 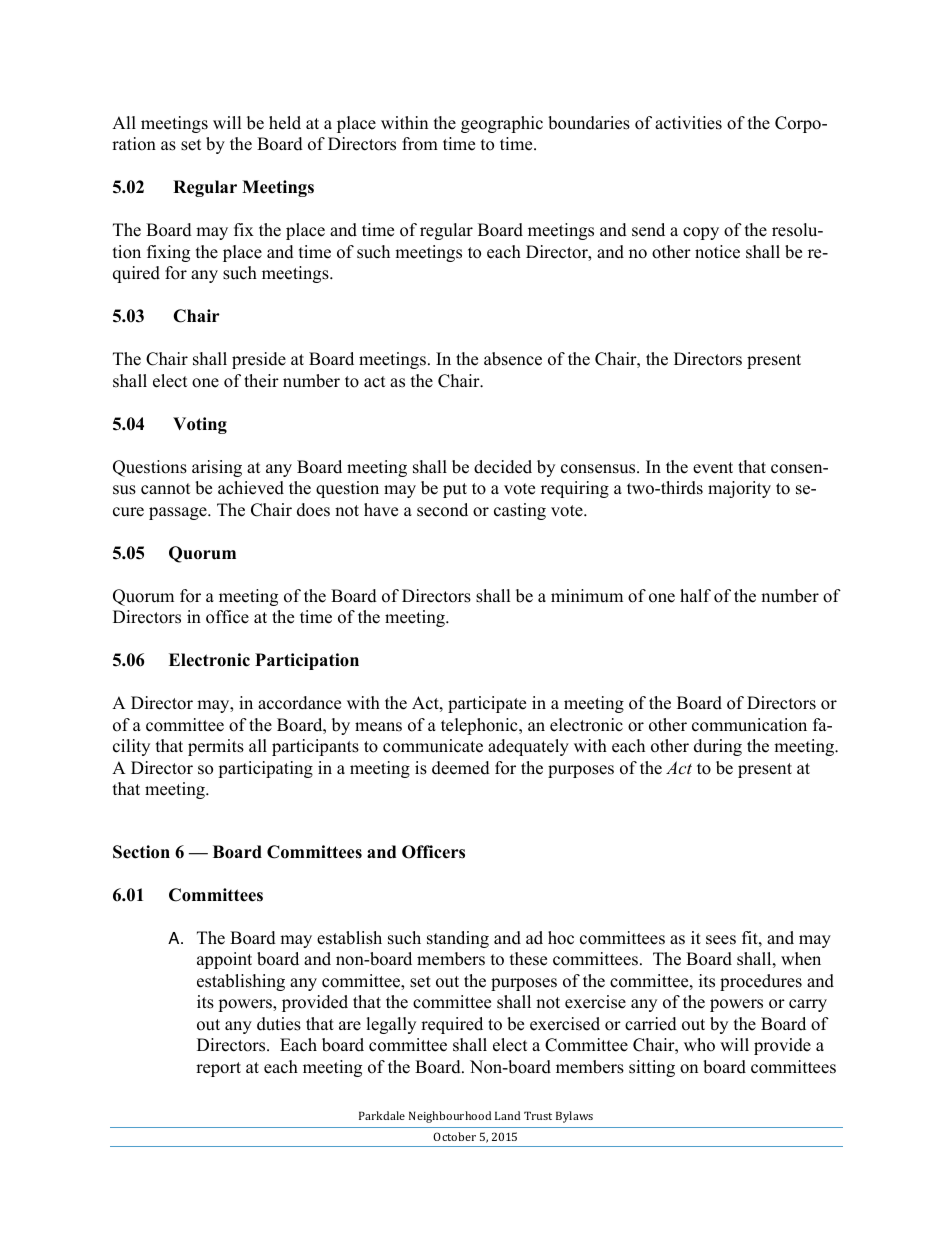 What do you see at coordinates (279, 1024) in the screenshot?
I see `duties` at bounding box center [279, 1024].
